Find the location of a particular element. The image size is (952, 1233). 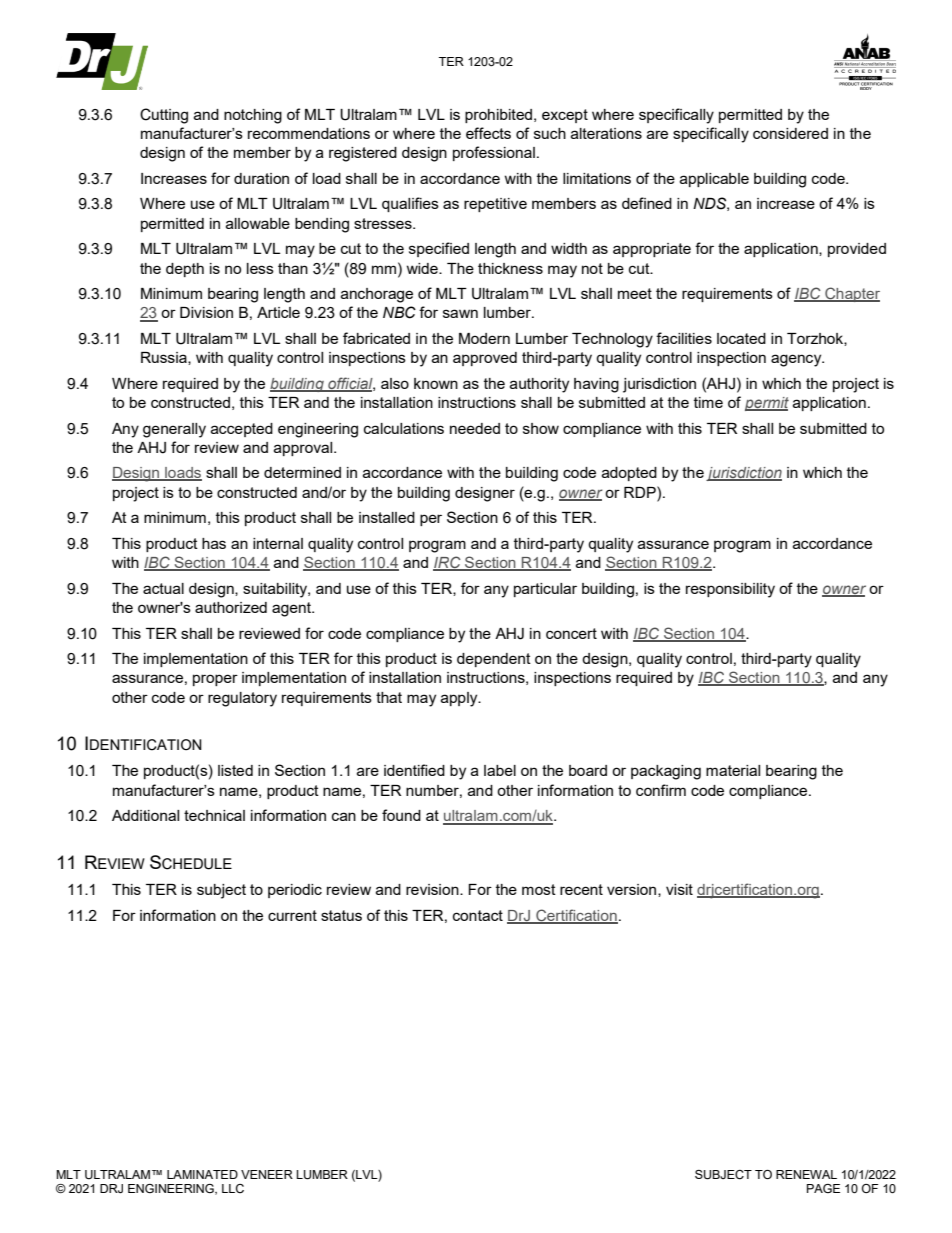

considered is located at coordinates (790, 133).
